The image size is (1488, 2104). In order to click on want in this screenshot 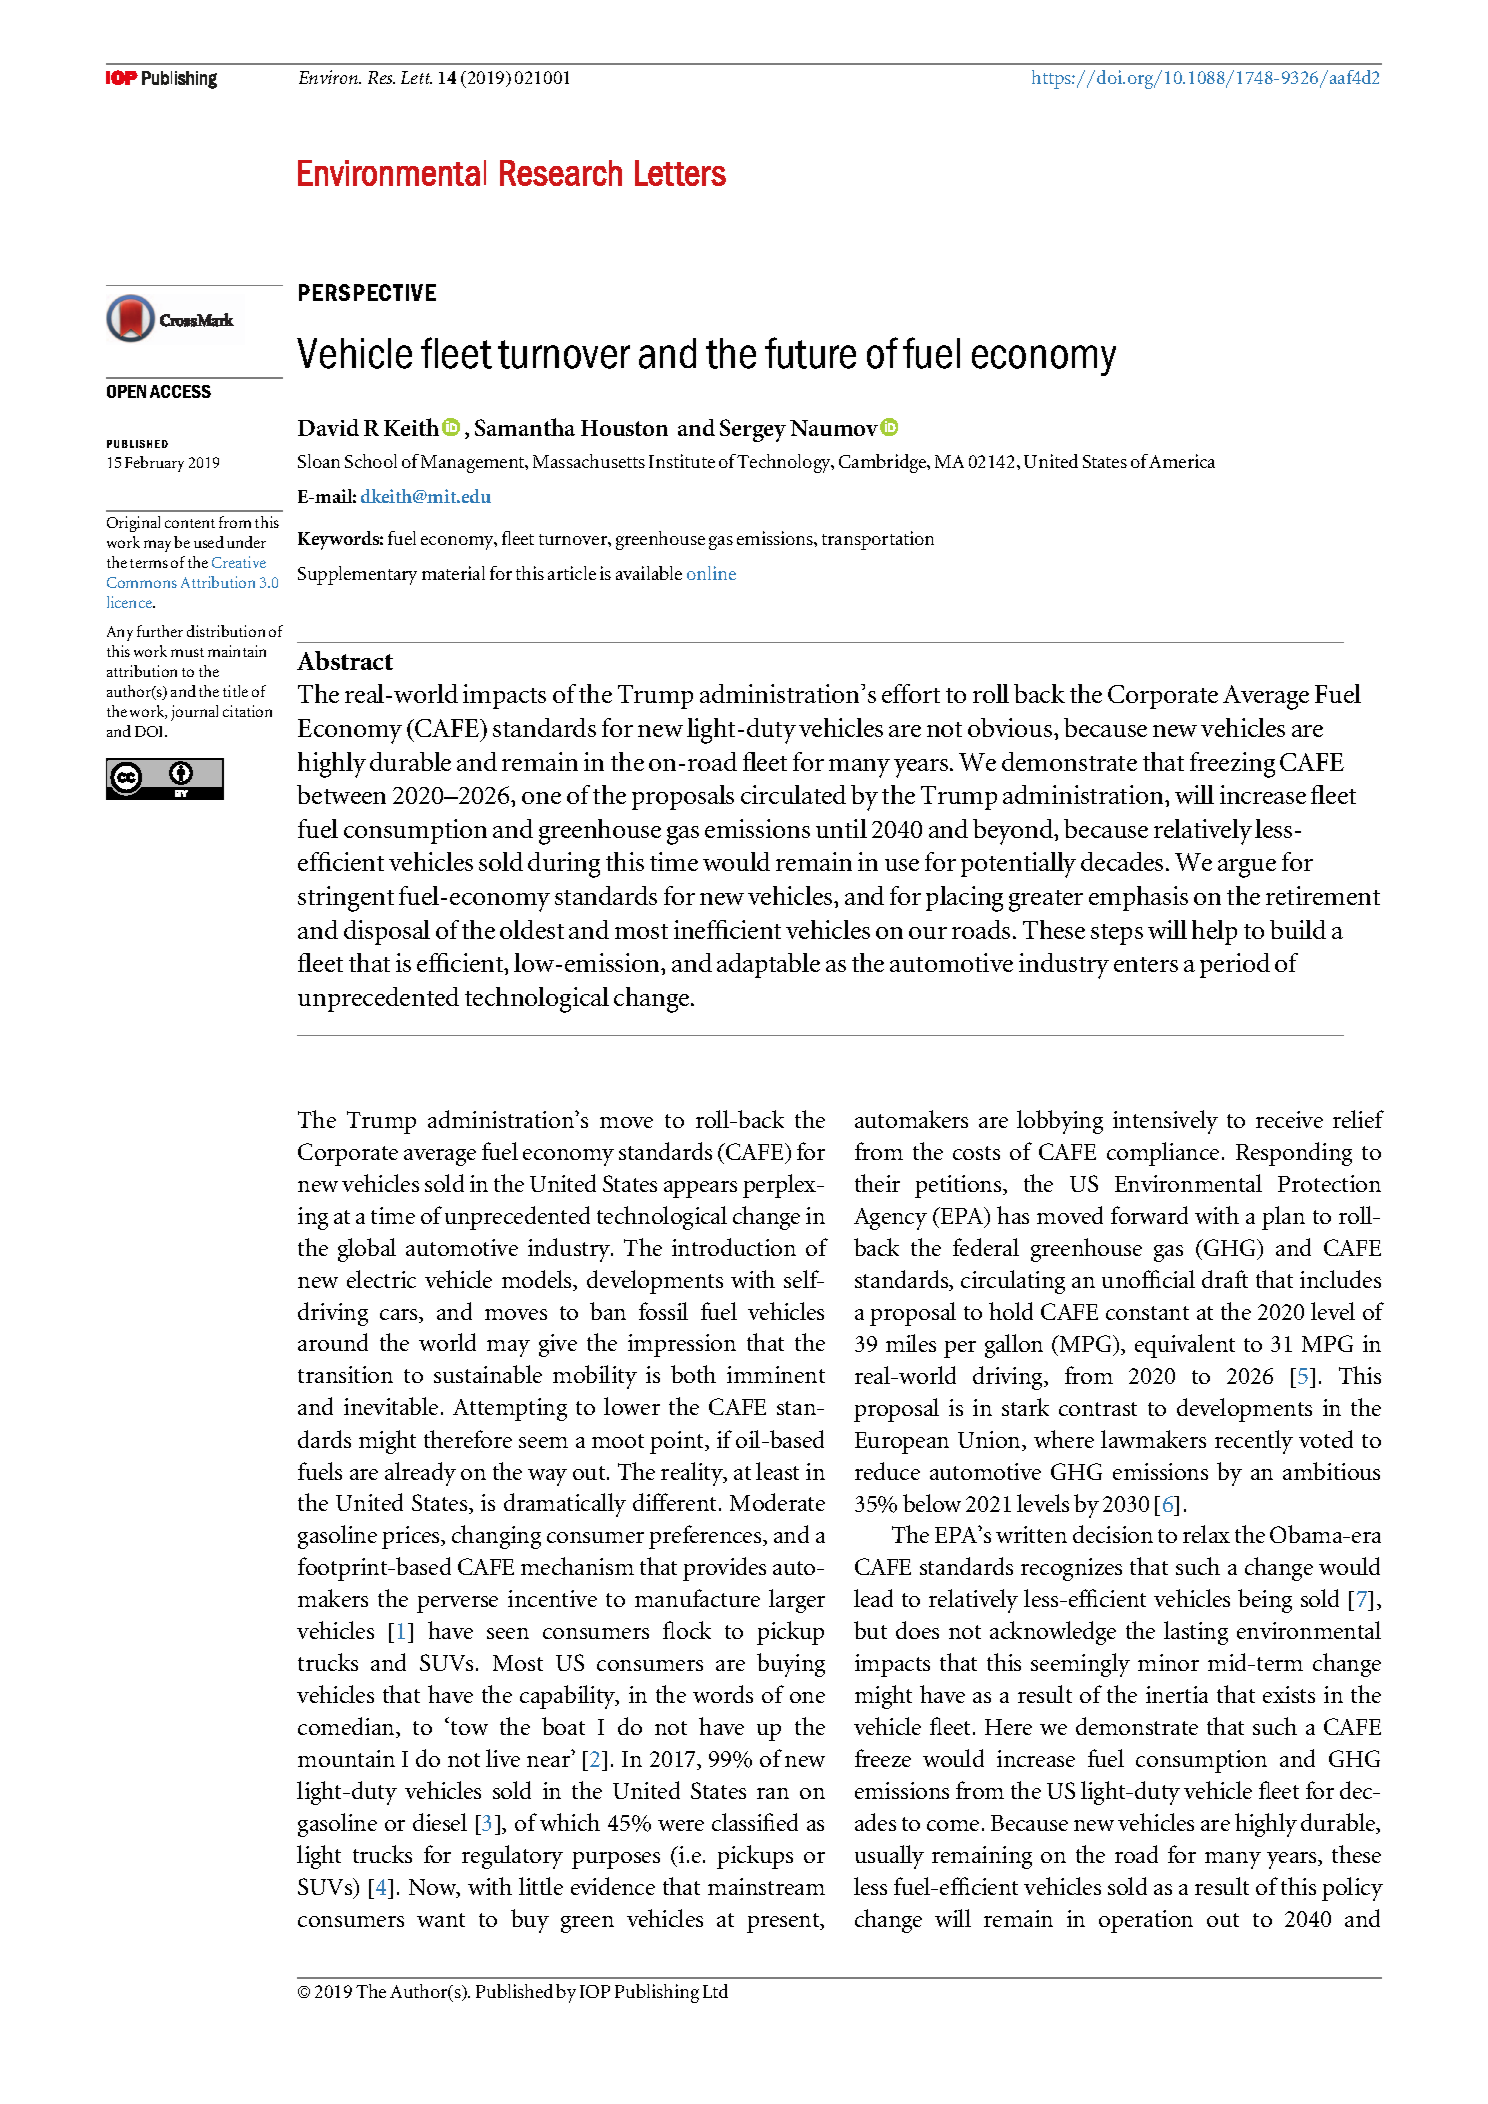, I will do `click(441, 1920)`.
